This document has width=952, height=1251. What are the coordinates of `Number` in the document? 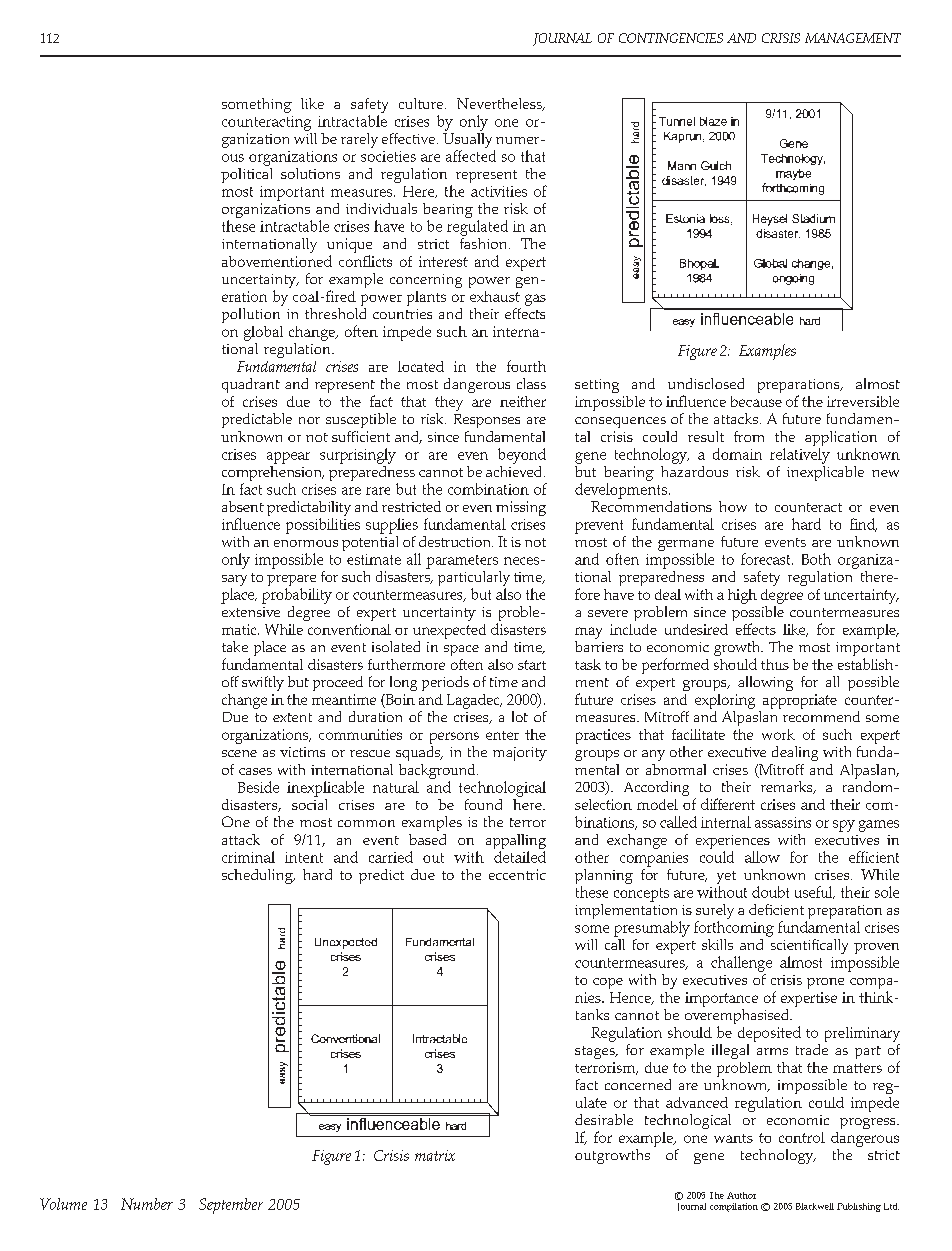 It's located at (147, 1204).
